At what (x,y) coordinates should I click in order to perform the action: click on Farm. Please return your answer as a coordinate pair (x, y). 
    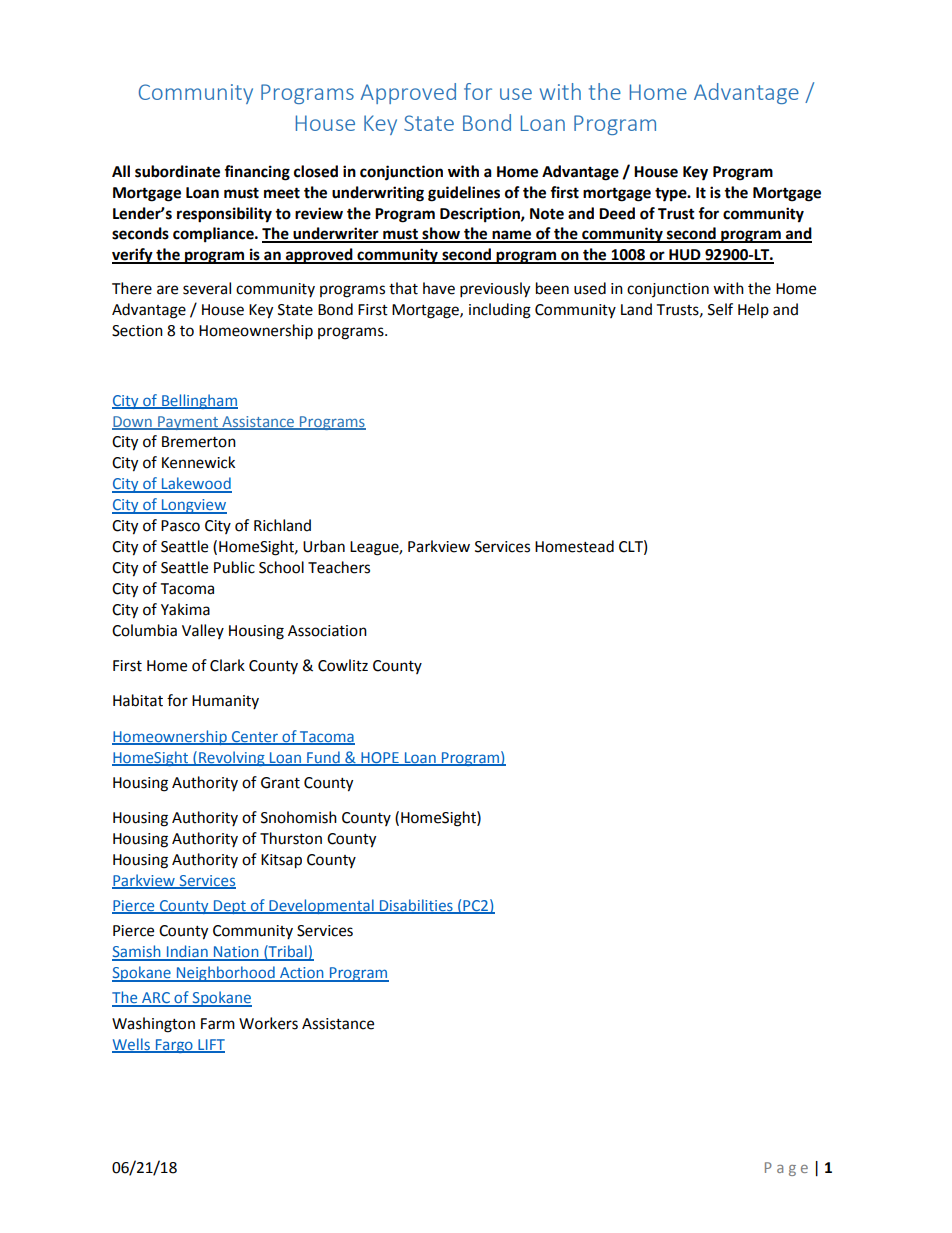
    Looking at the image, I should click on (218, 1024).
